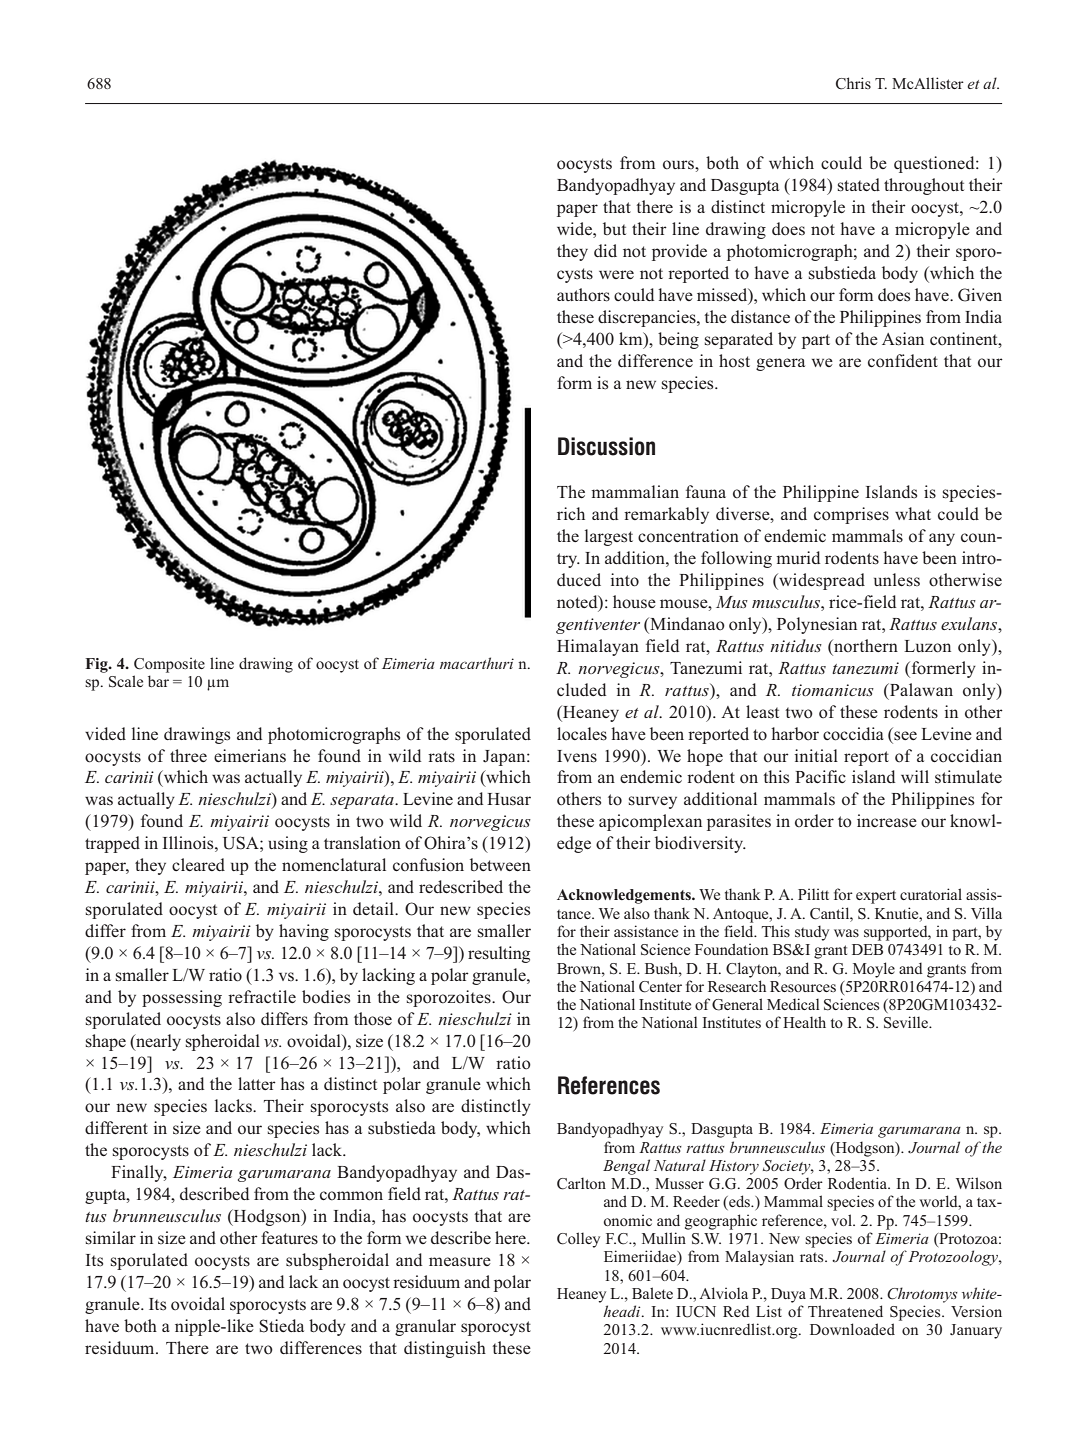  Describe the element at coordinates (853, 83) in the screenshot. I see `Chris` at that location.
